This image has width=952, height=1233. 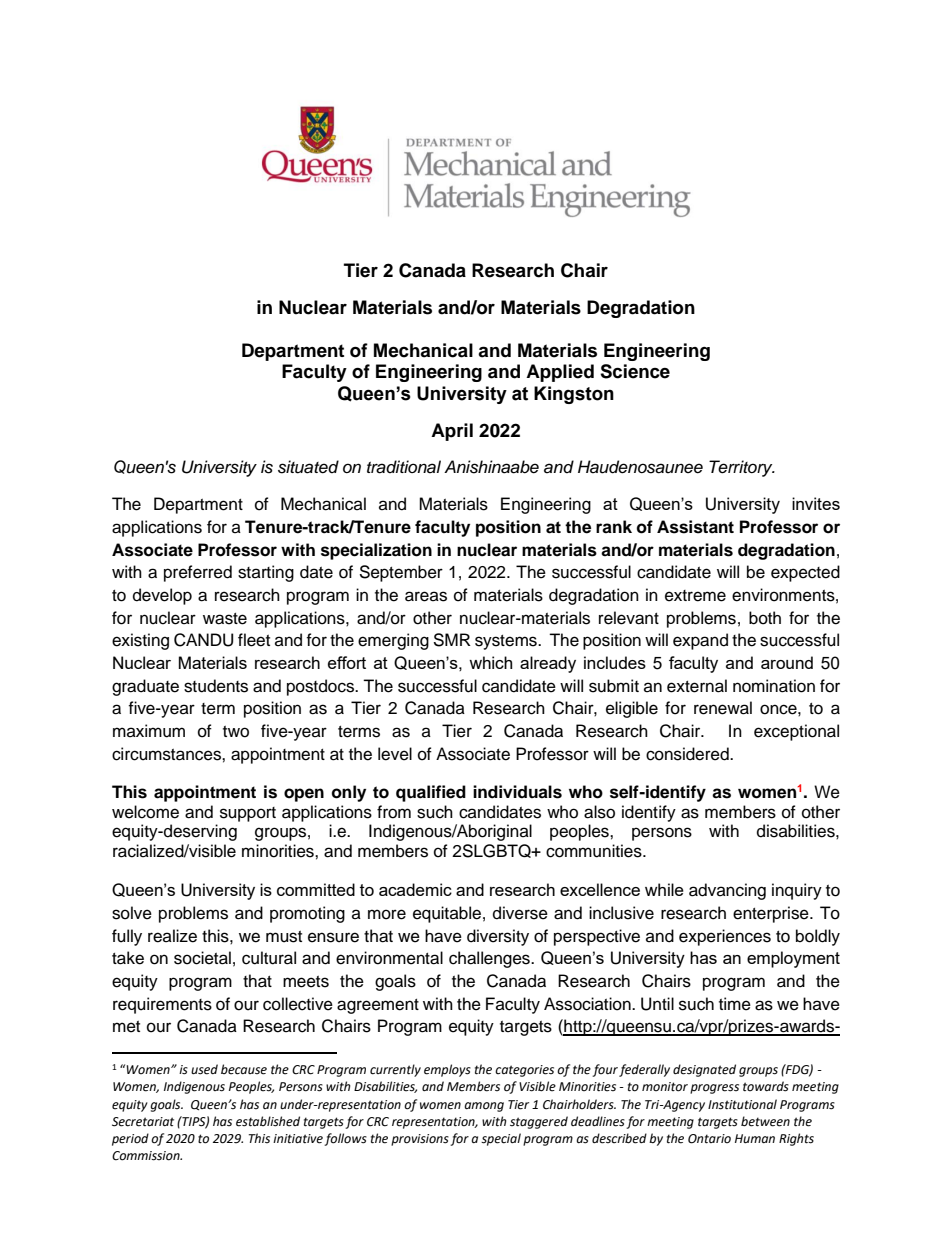 What do you see at coordinates (401, 573) in the image?
I see `September` at bounding box center [401, 573].
